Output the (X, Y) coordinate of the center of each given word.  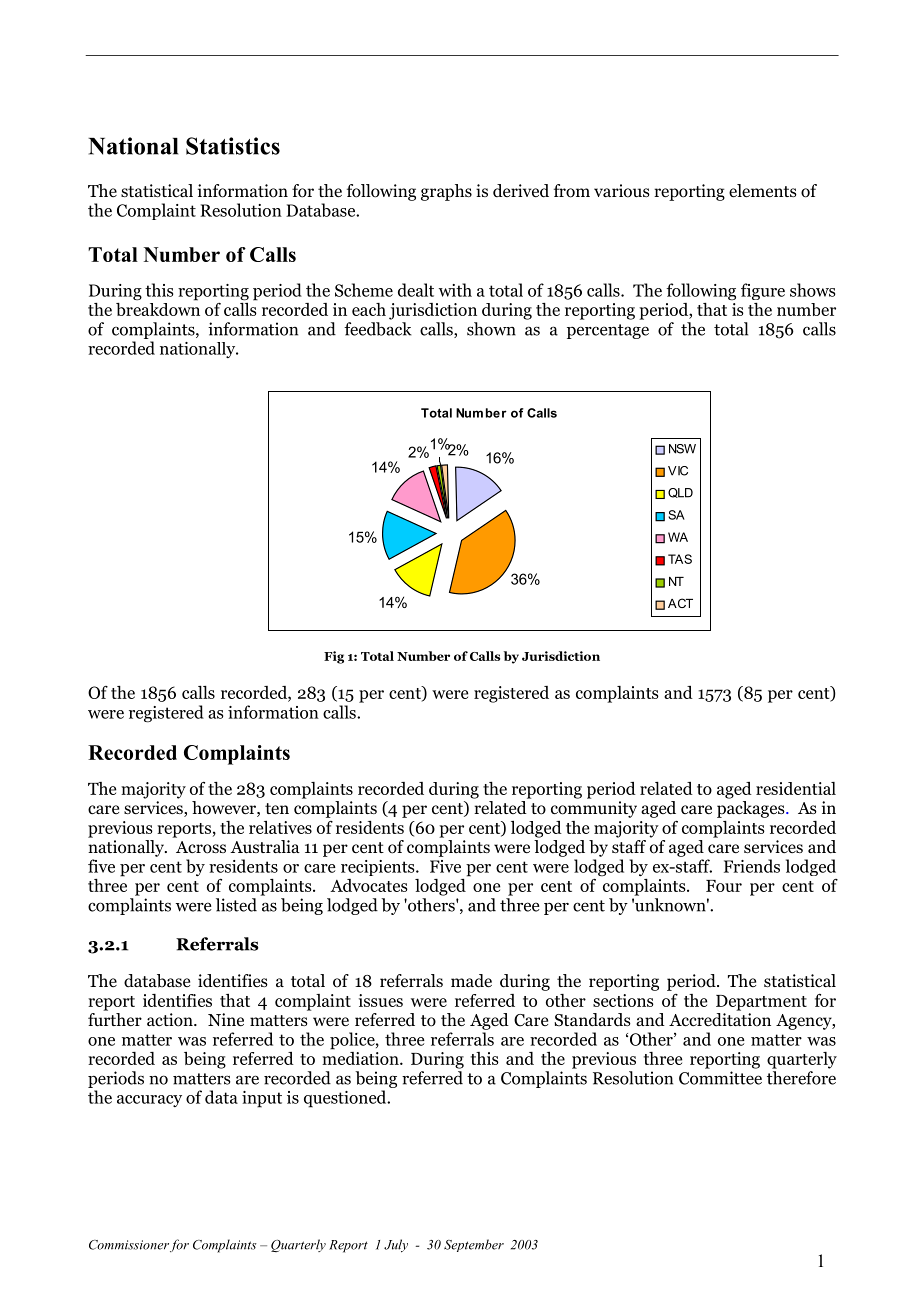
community (594, 809)
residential (796, 788)
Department (761, 1003)
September (474, 1245)
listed (236, 905)
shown (491, 329)
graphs (446, 192)
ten (277, 809)
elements (763, 191)
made (471, 981)
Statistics (233, 146)
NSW (682, 449)
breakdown (158, 308)
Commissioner (129, 1245)
